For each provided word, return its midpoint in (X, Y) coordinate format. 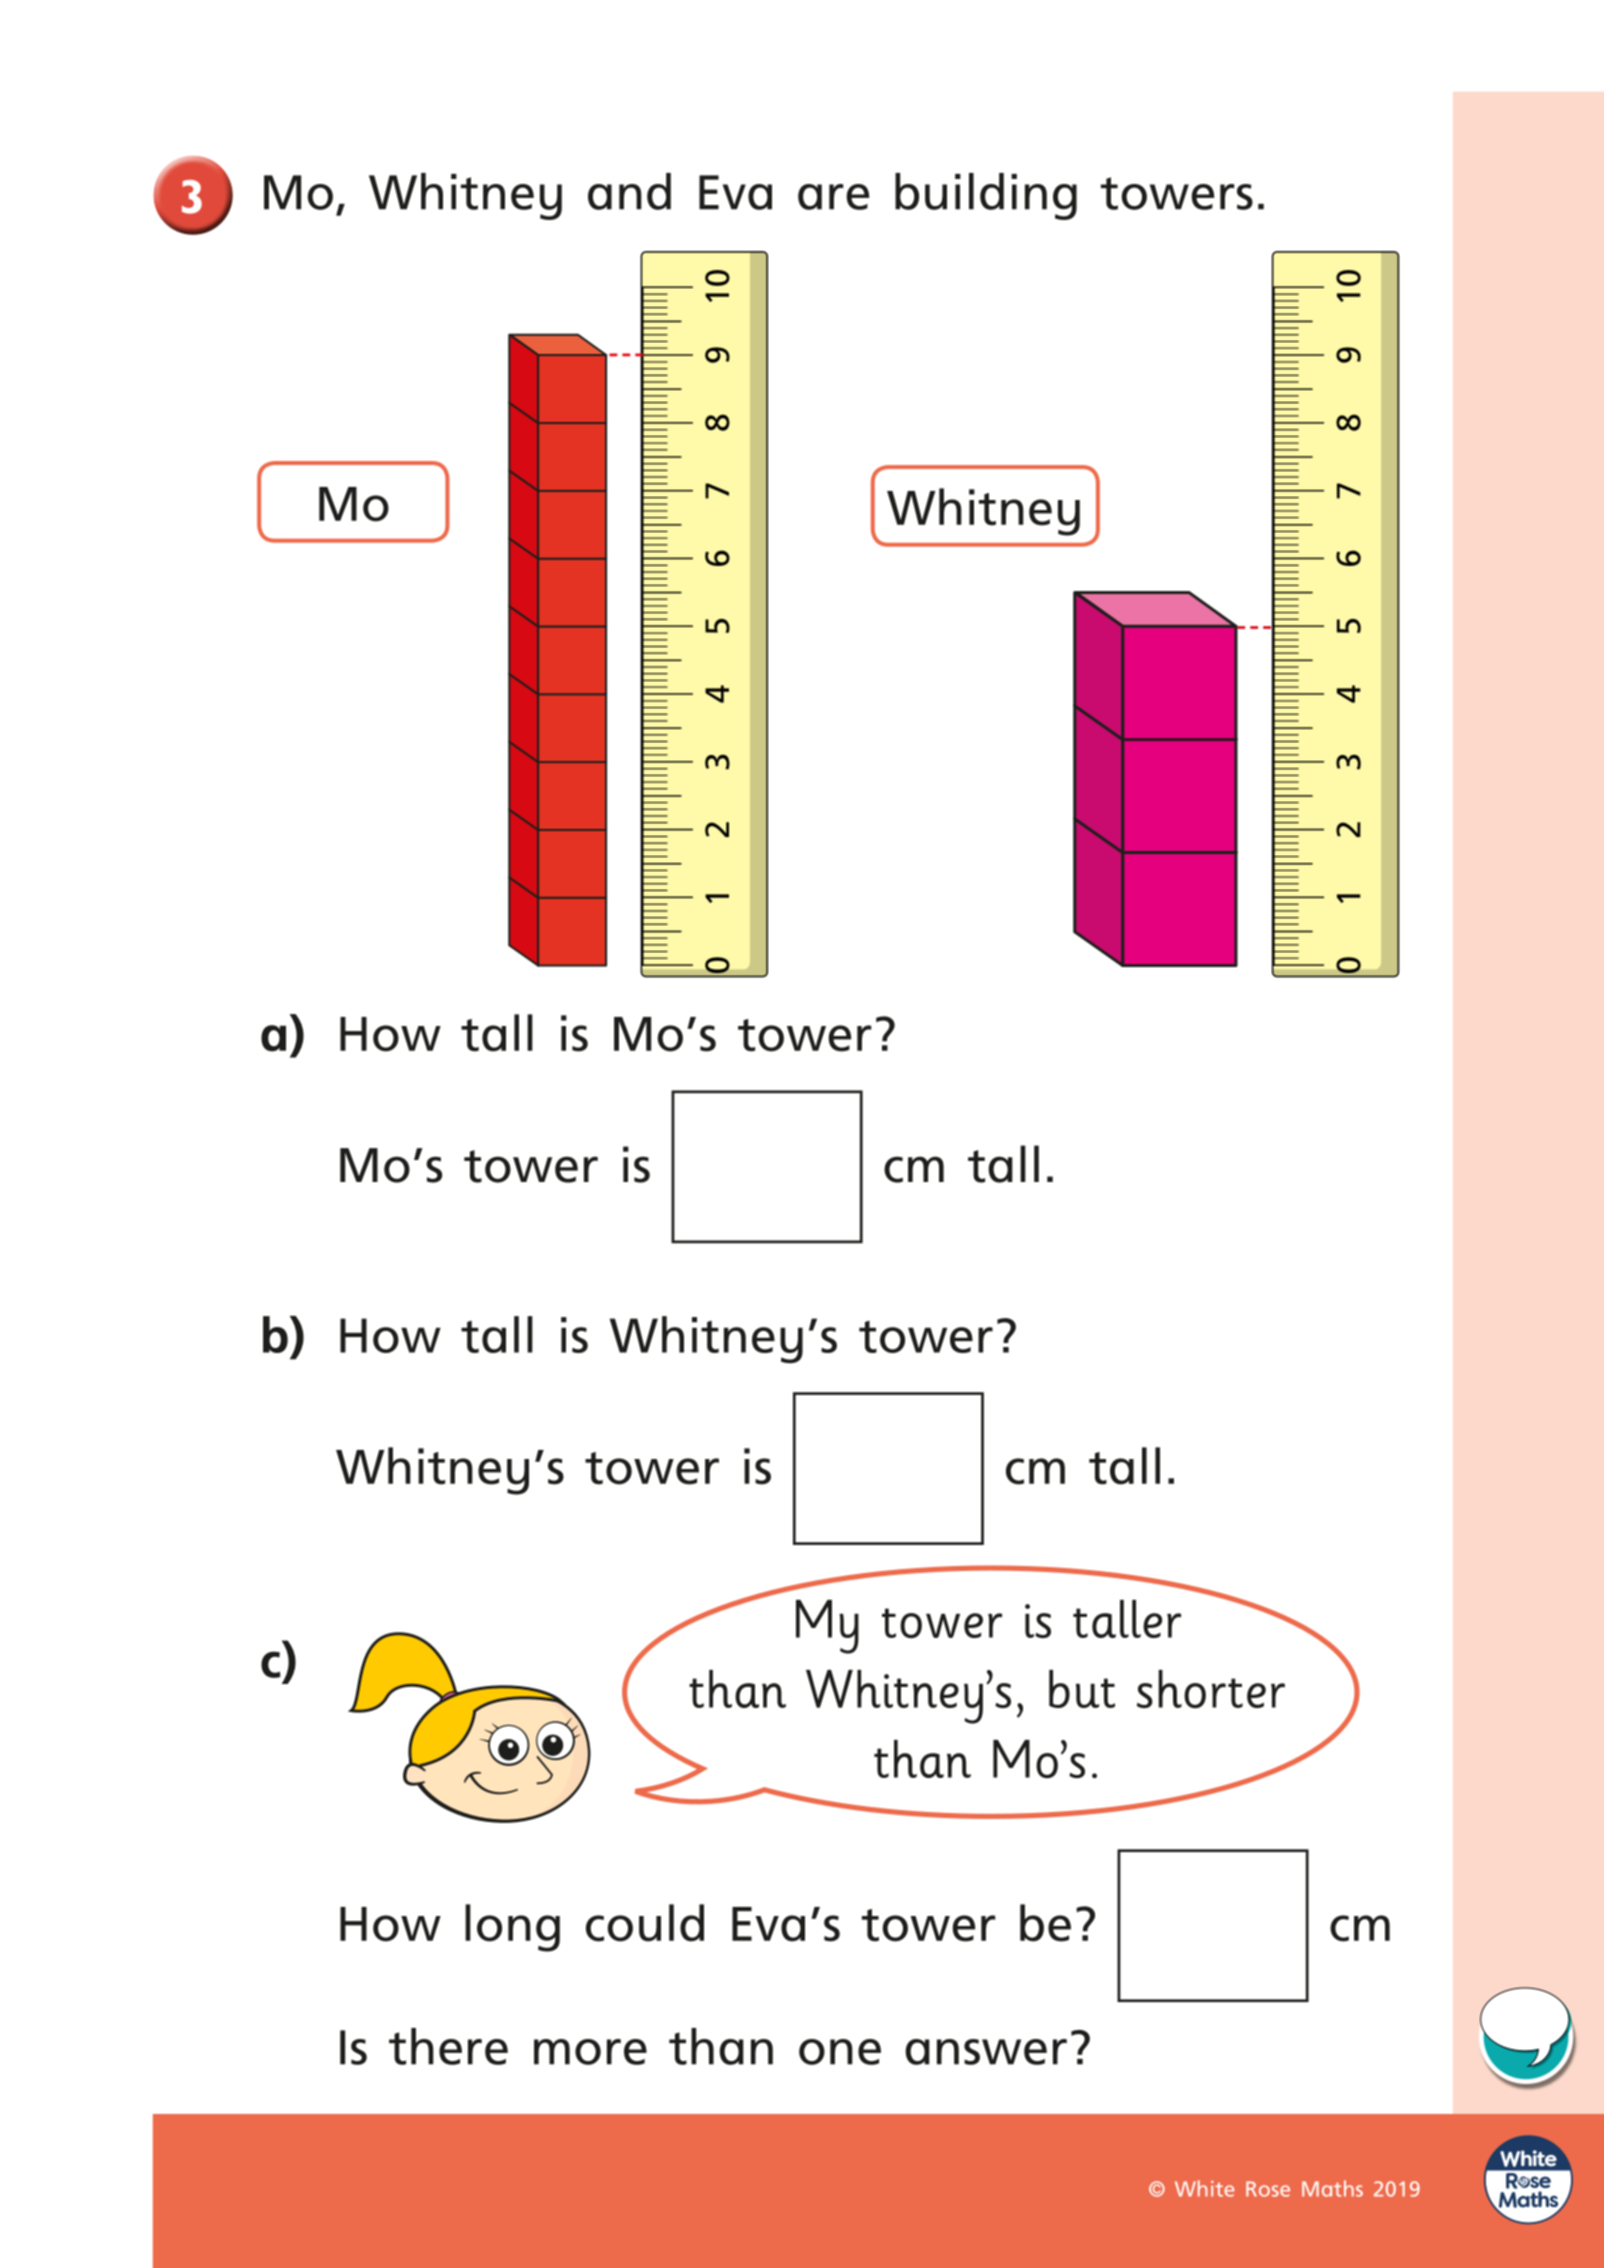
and (629, 191)
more (590, 2052)
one (840, 2052)
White (1204, 2188)
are (833, 197)
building (986, 196)
